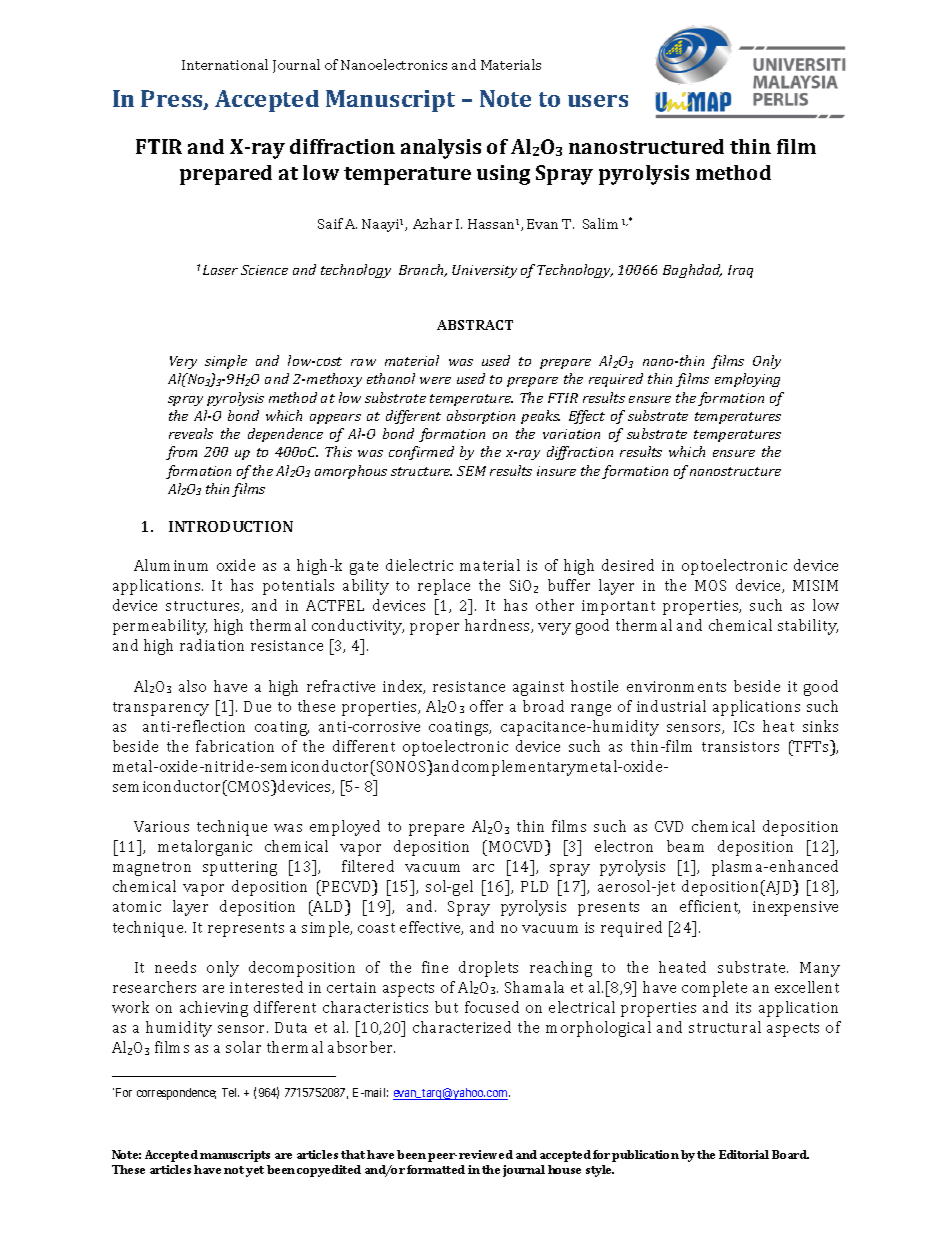 Image resolution: width=952 pixels, height=1233 pixels. I want to click on yet, so click(255, 1171).
